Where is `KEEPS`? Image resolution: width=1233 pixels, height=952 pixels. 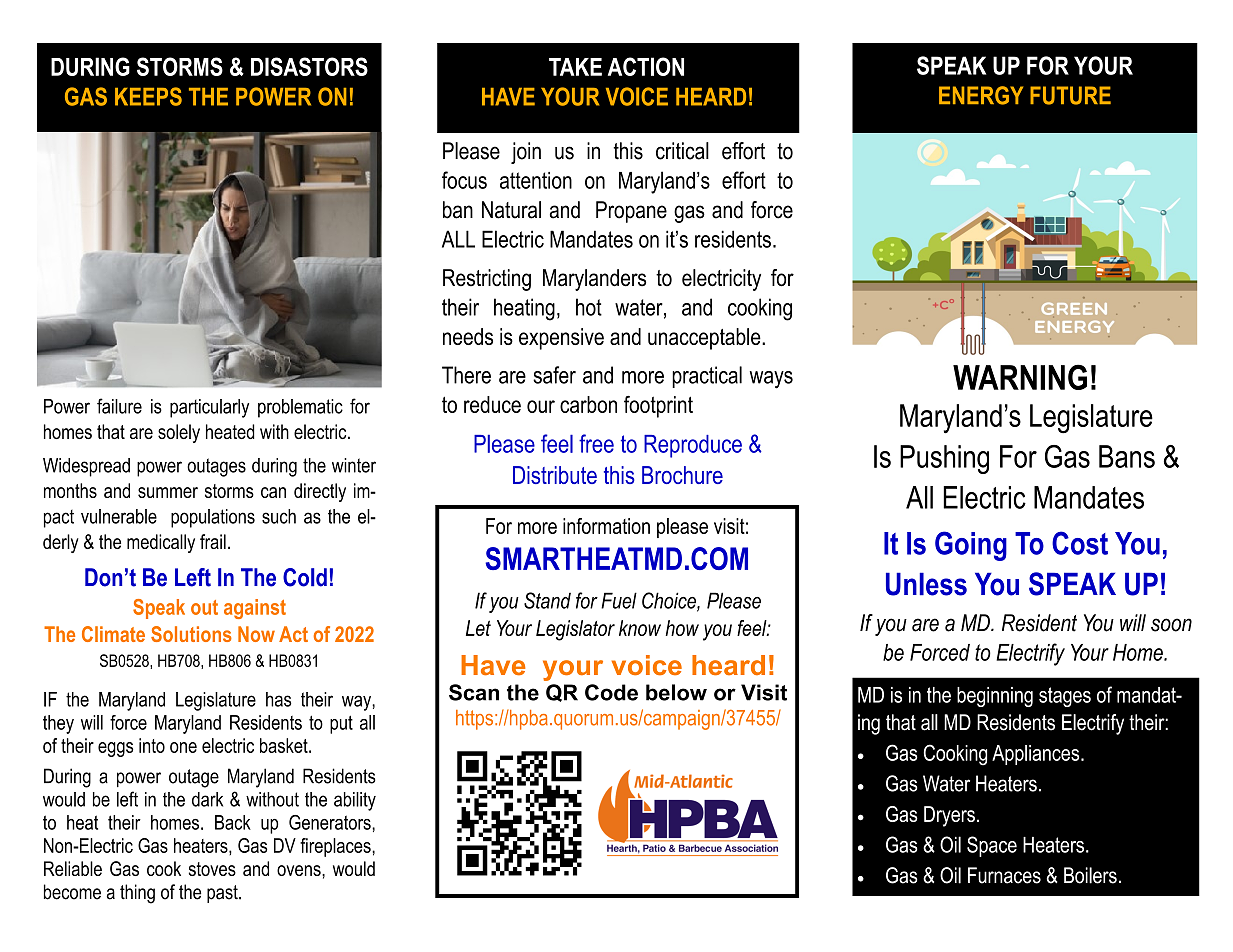
KEEPS is located at coordinates (148, 96).
